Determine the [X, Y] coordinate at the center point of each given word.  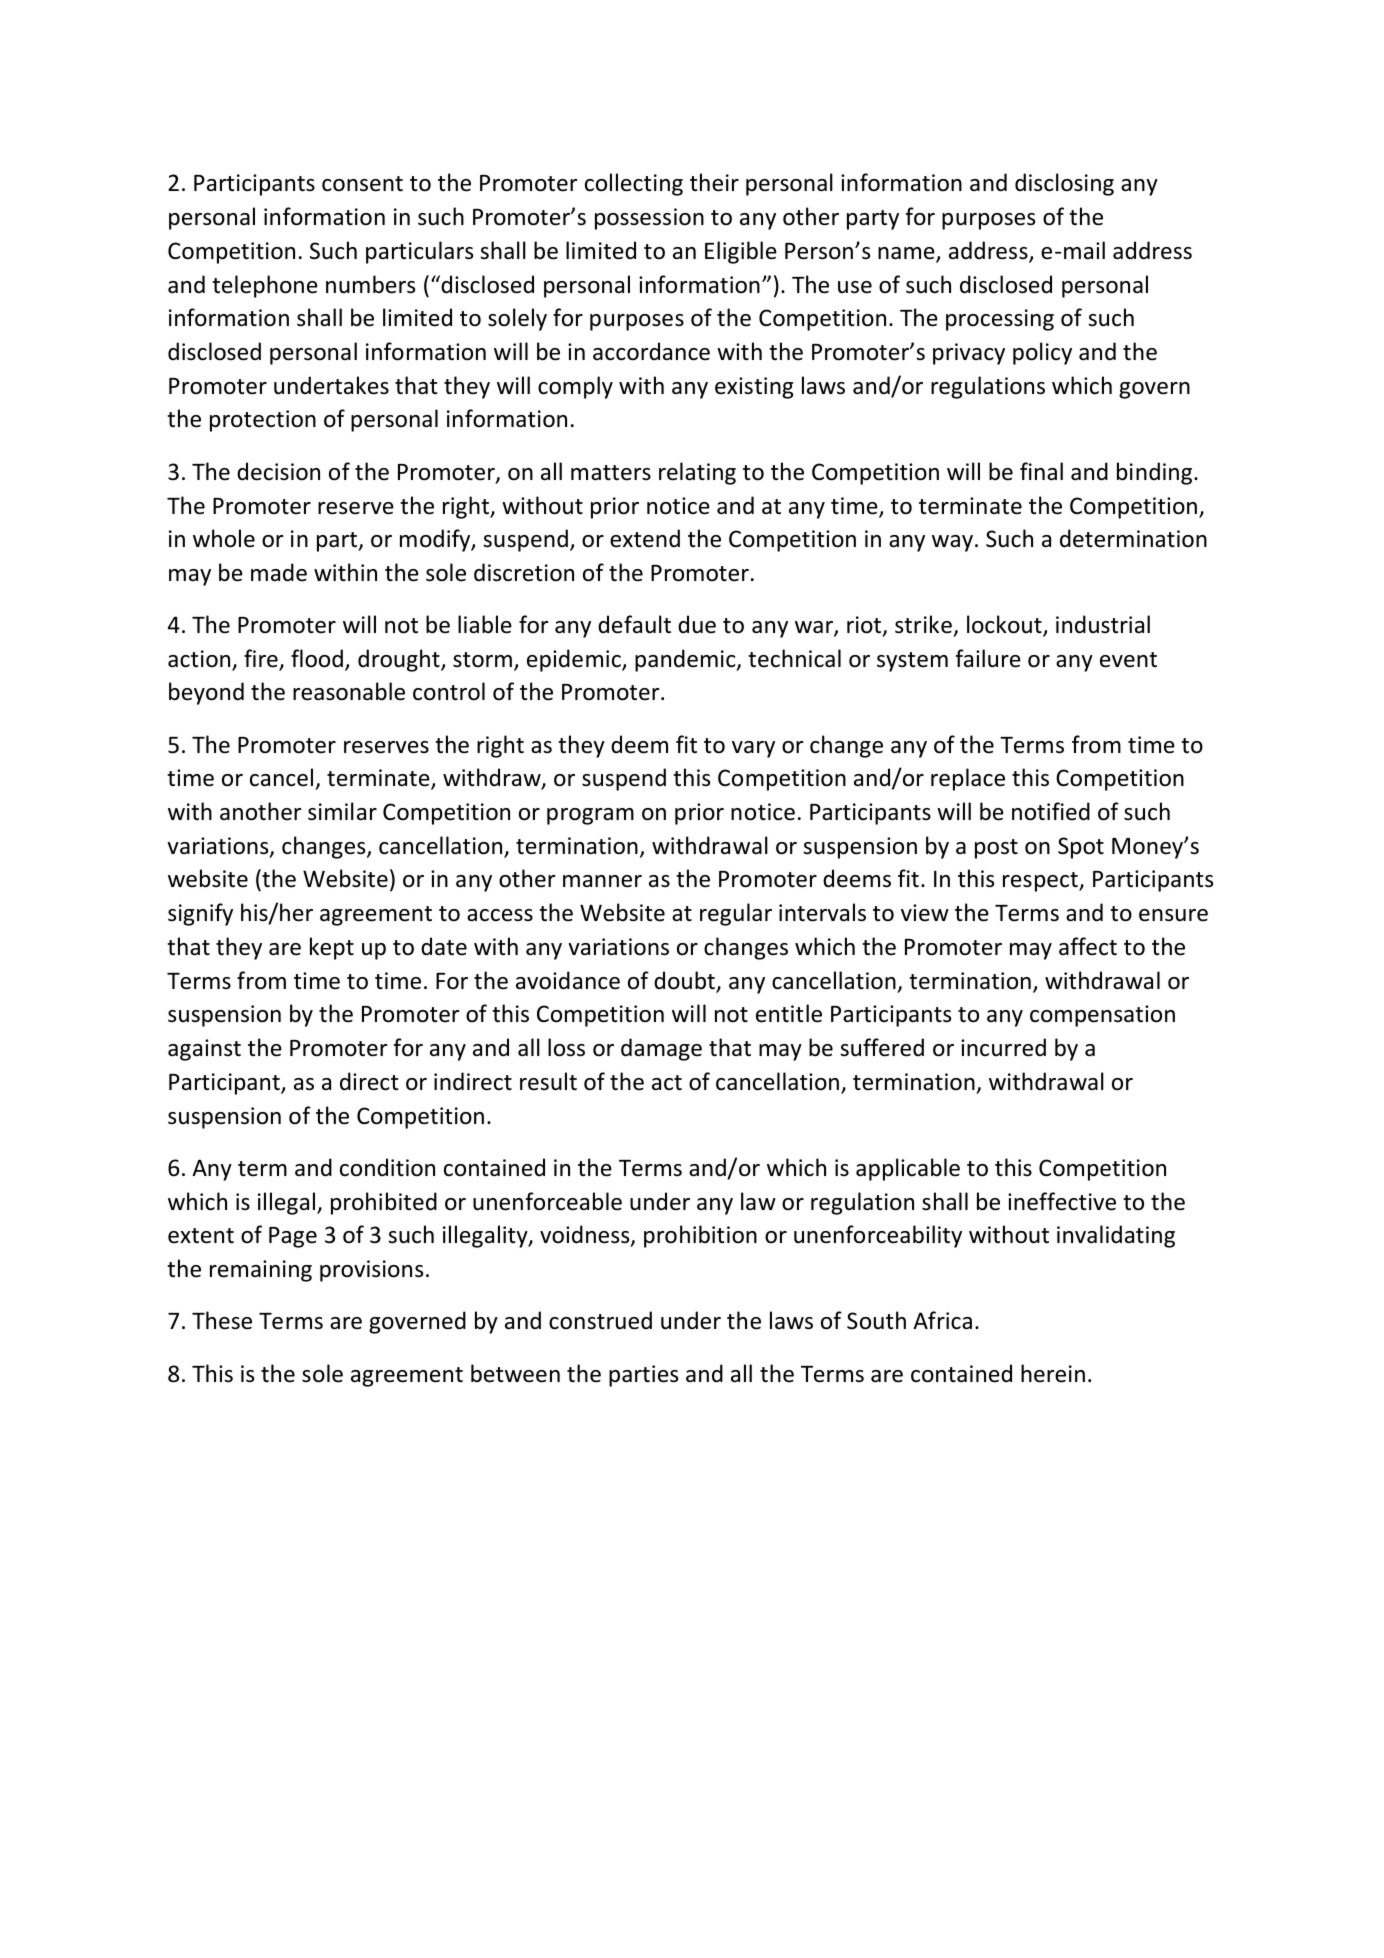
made [279, 572]
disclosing [1064, 184]
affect [1088, 946]
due [697, 624]
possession [649, 219]
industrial [1103, 624]
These [222, 1320]
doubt [685, 981]
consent [362, 184]
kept [332, 948]
